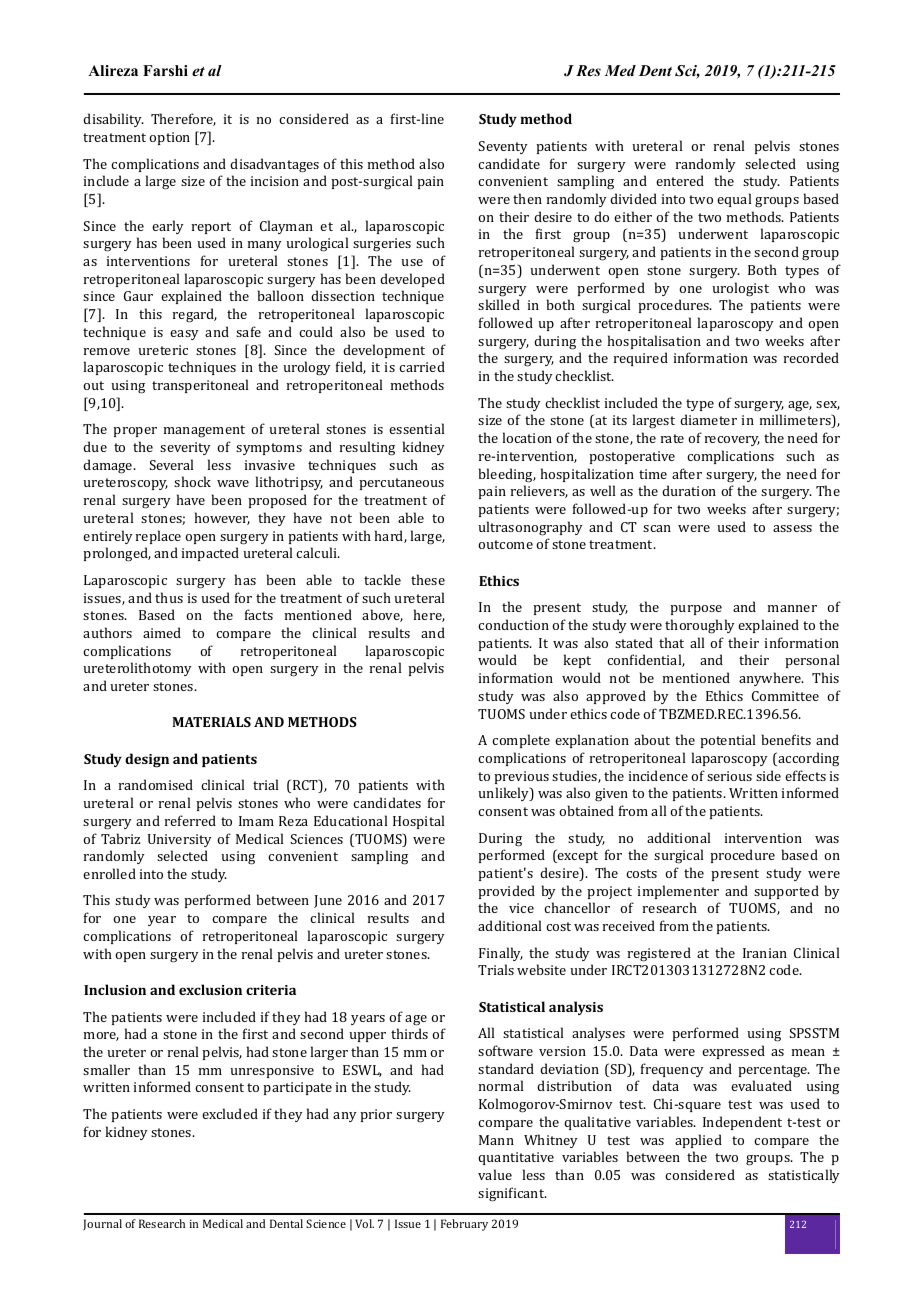 This document has height=1308, width=924. Describe the element at coordinates (698, 1141) in the document. I see `applied` at that location.
